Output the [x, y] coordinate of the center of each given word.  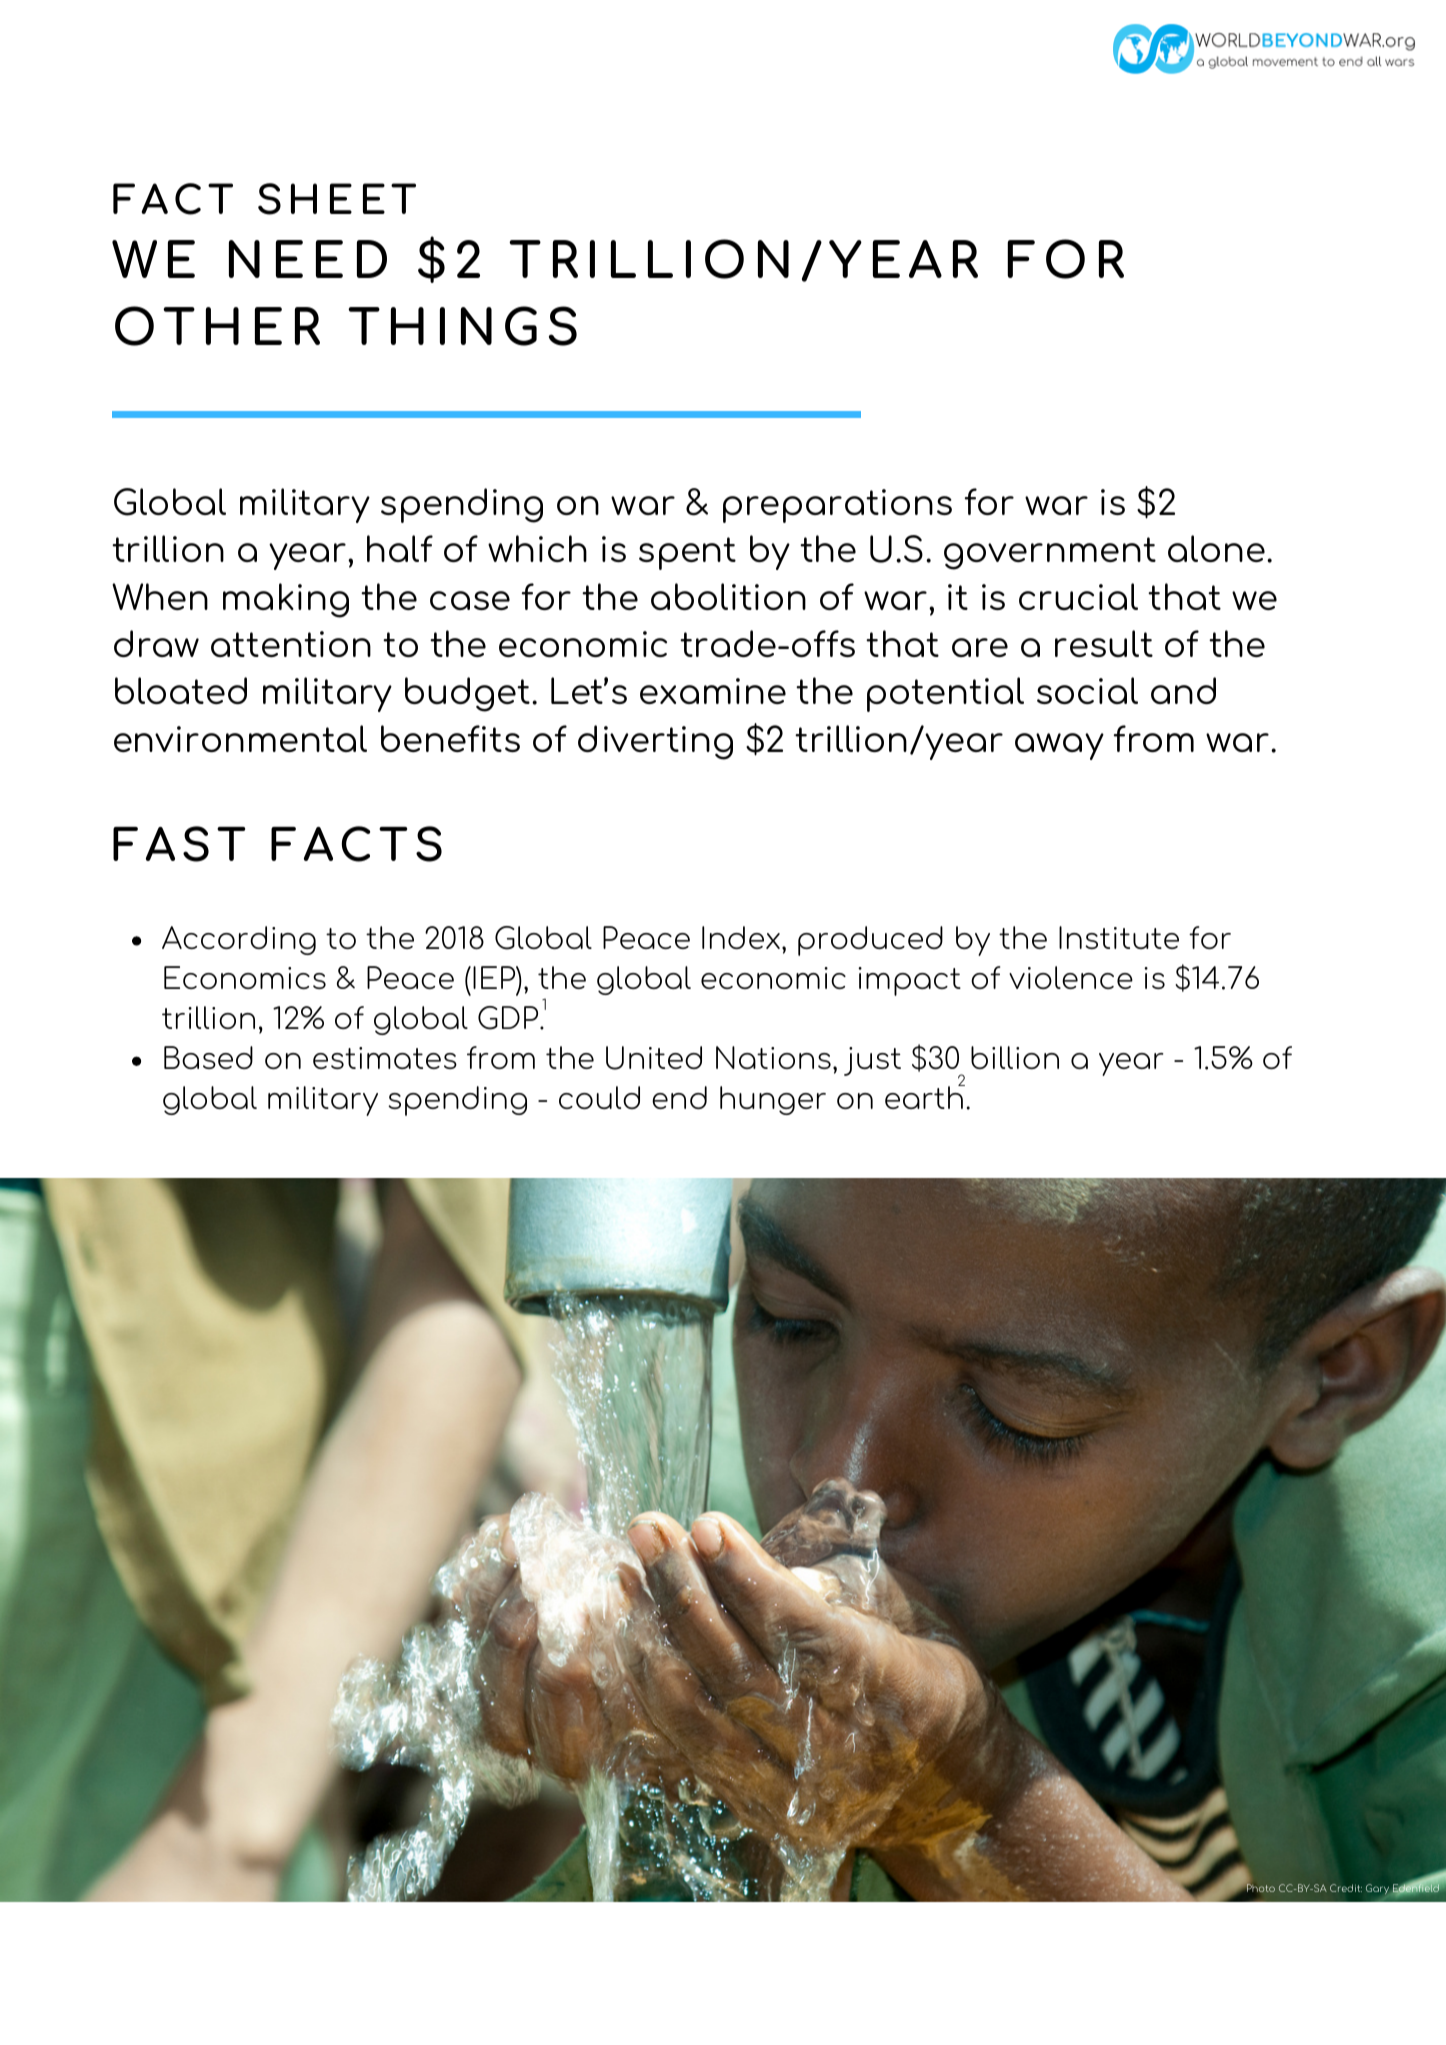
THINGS [462, 326]
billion [1015, 1057]
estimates [385, 1058]
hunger [773, 1100]
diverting [655, 742]
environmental [240, 738]
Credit [1346, 1888]
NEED [308, 259]
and [1183, 690]
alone [1216, 548]
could [599, 1097]
